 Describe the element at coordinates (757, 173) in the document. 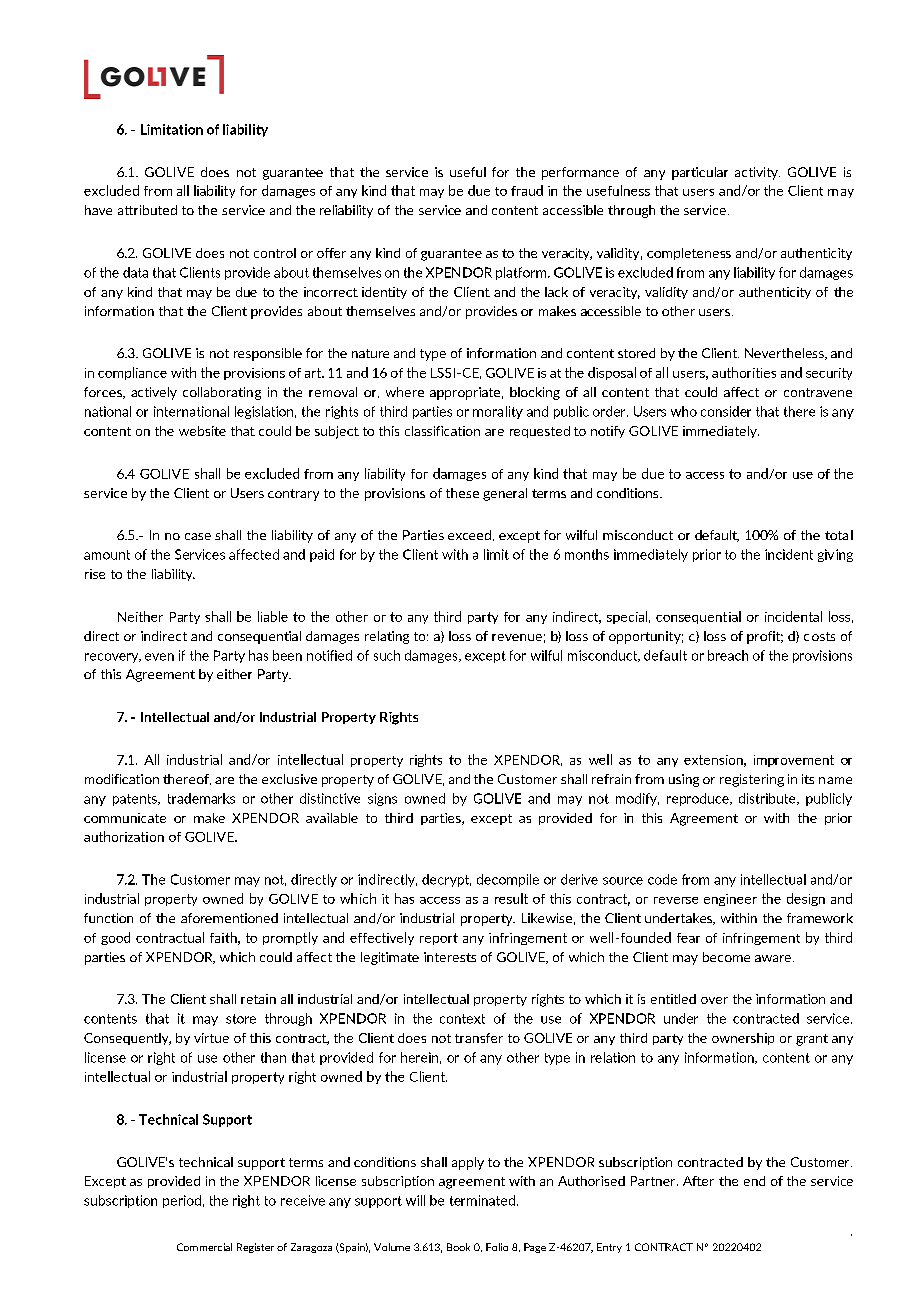

I see `activity` at that location.
